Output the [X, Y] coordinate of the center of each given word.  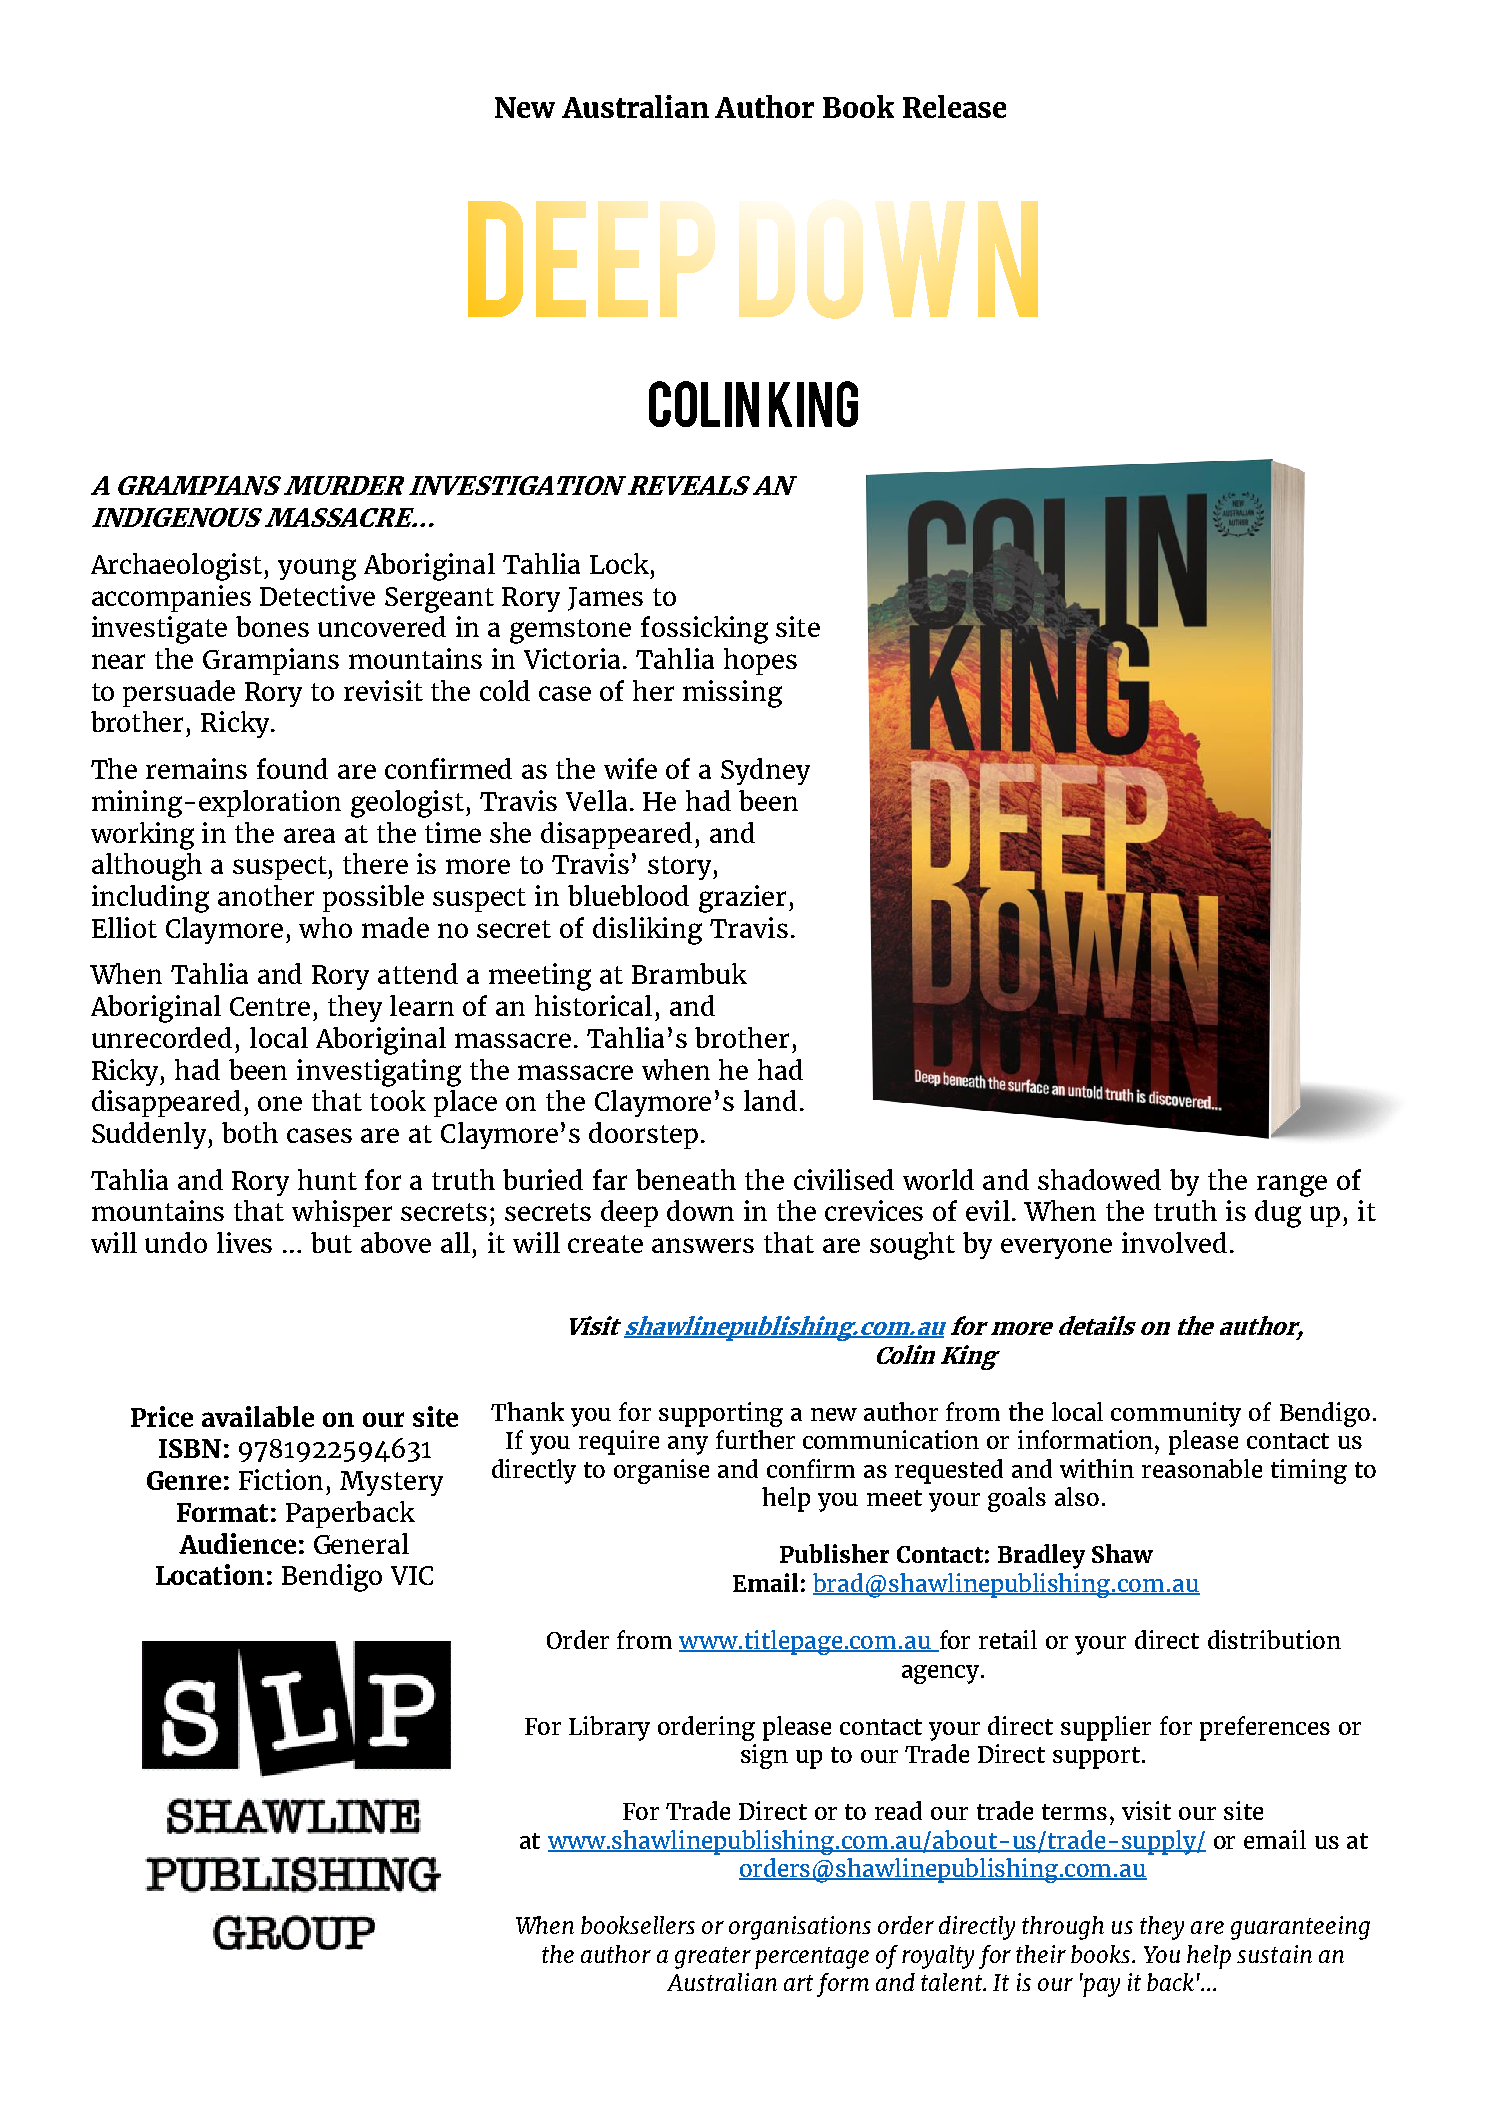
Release [954, 106]
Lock [619, 563]
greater [713, 1958]
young [317, 570]
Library [609, 1728]
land [770, 1100]
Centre [270, 1006]
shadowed [1099, 1179]
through [1063, 1928]
